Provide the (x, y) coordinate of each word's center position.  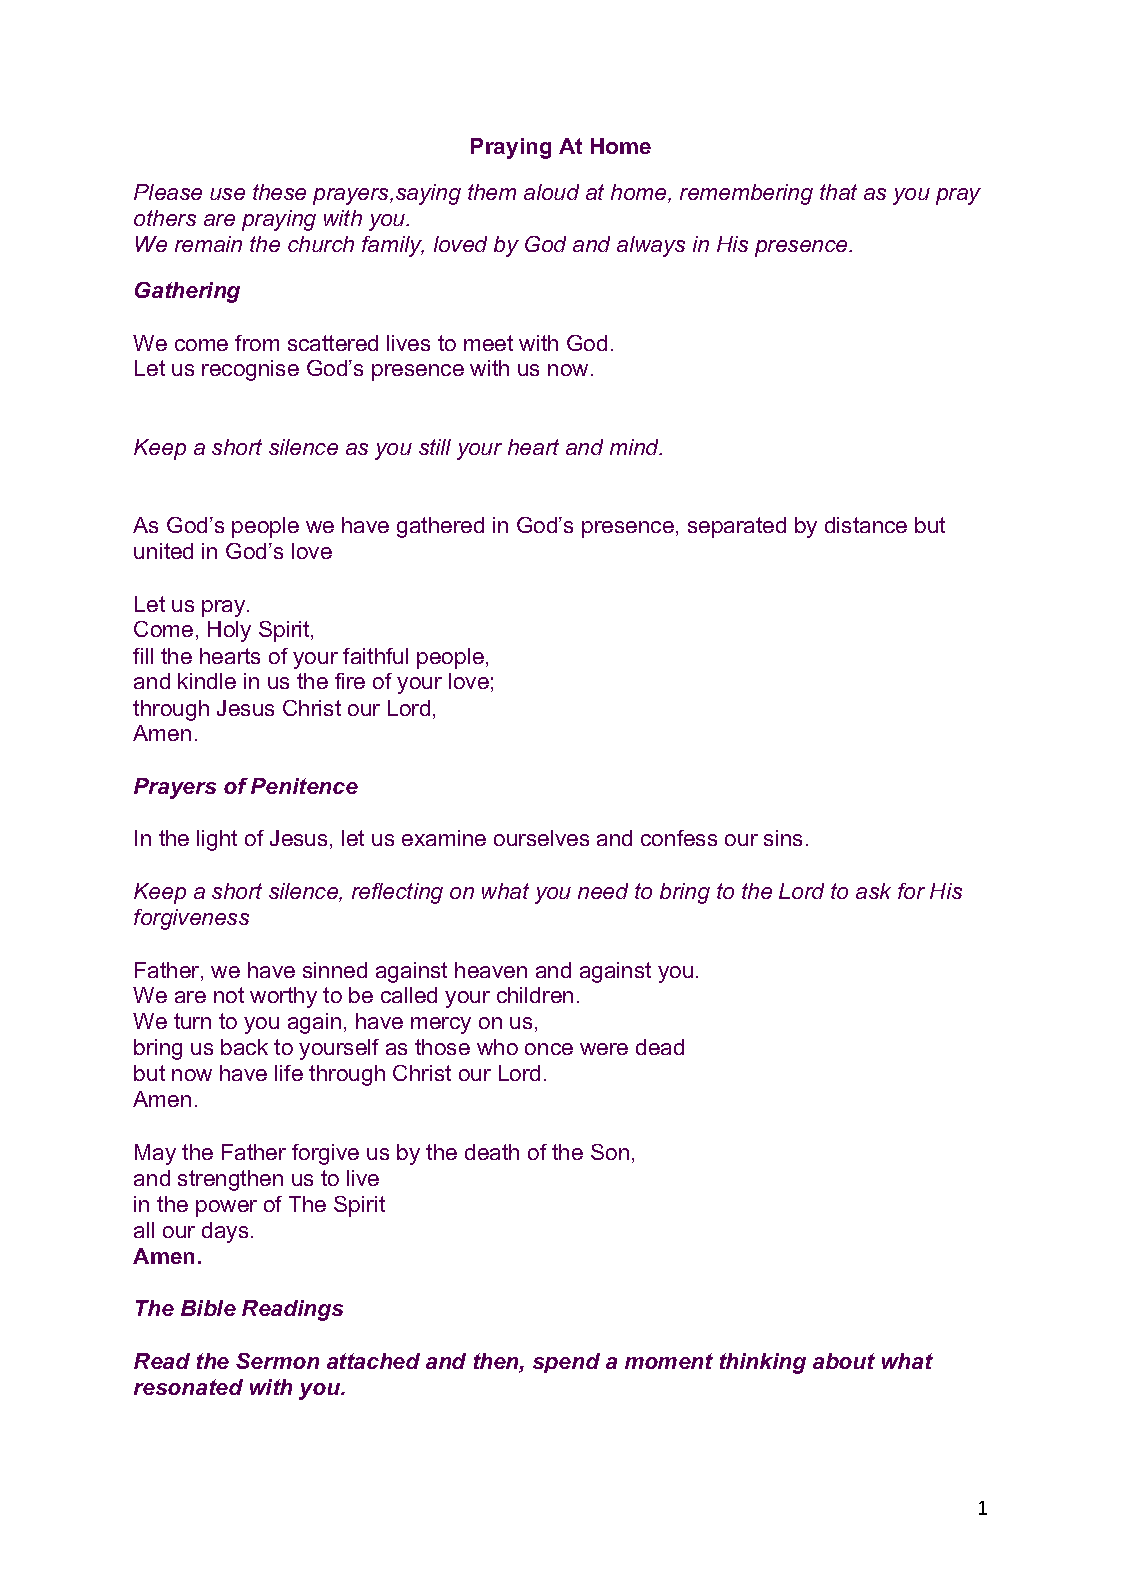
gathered (440, 527)
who (497, 1047)
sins (783, 838)
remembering (746, 194)
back (244, 1047)
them (492, 192)
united (163, 551)
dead (660, 1047)
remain (208, 244)
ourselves (541, 838)
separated (737, 527)
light (217, 840)
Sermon (277, 1361)
